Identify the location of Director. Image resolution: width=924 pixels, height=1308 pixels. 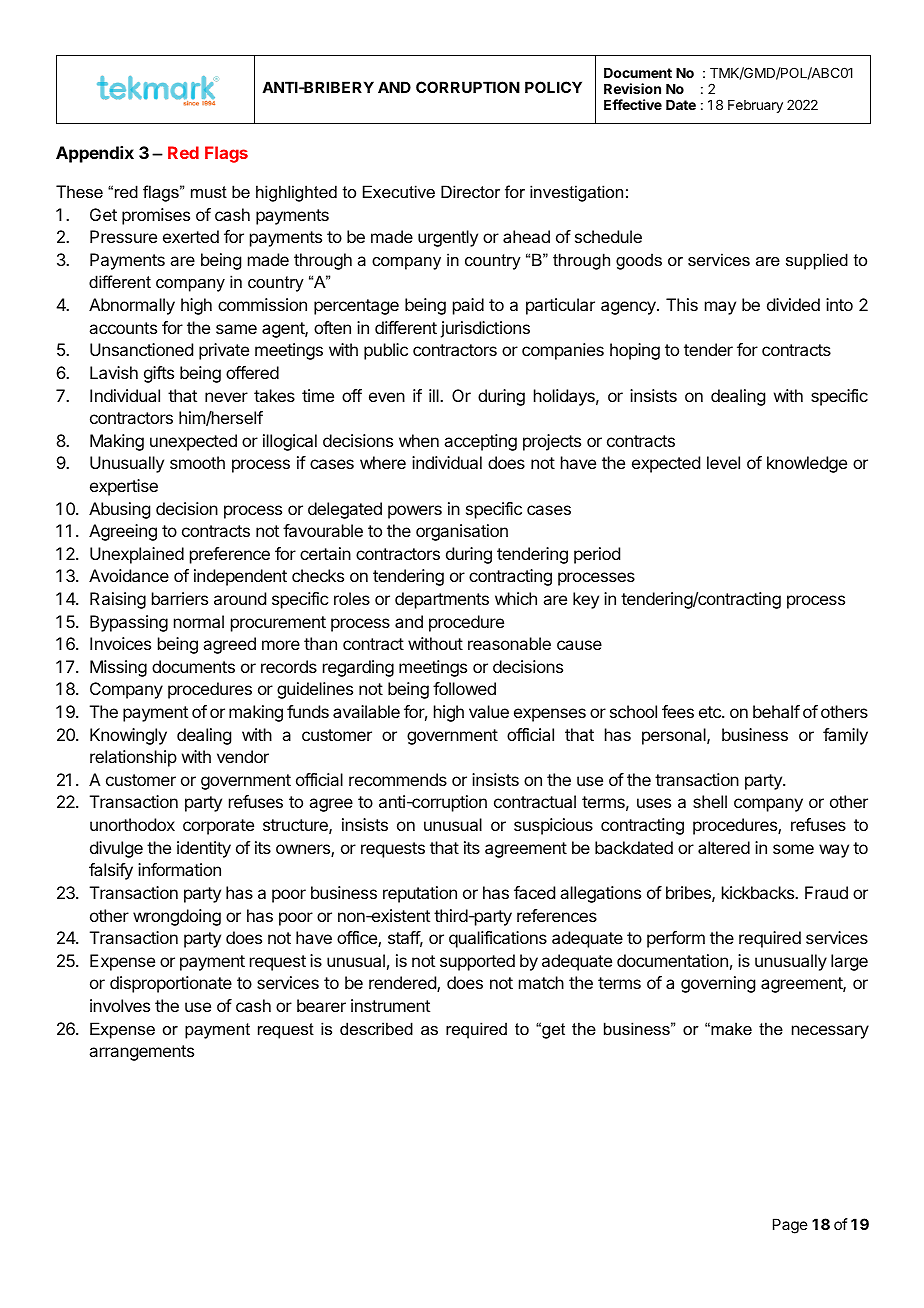
(470, 191).
